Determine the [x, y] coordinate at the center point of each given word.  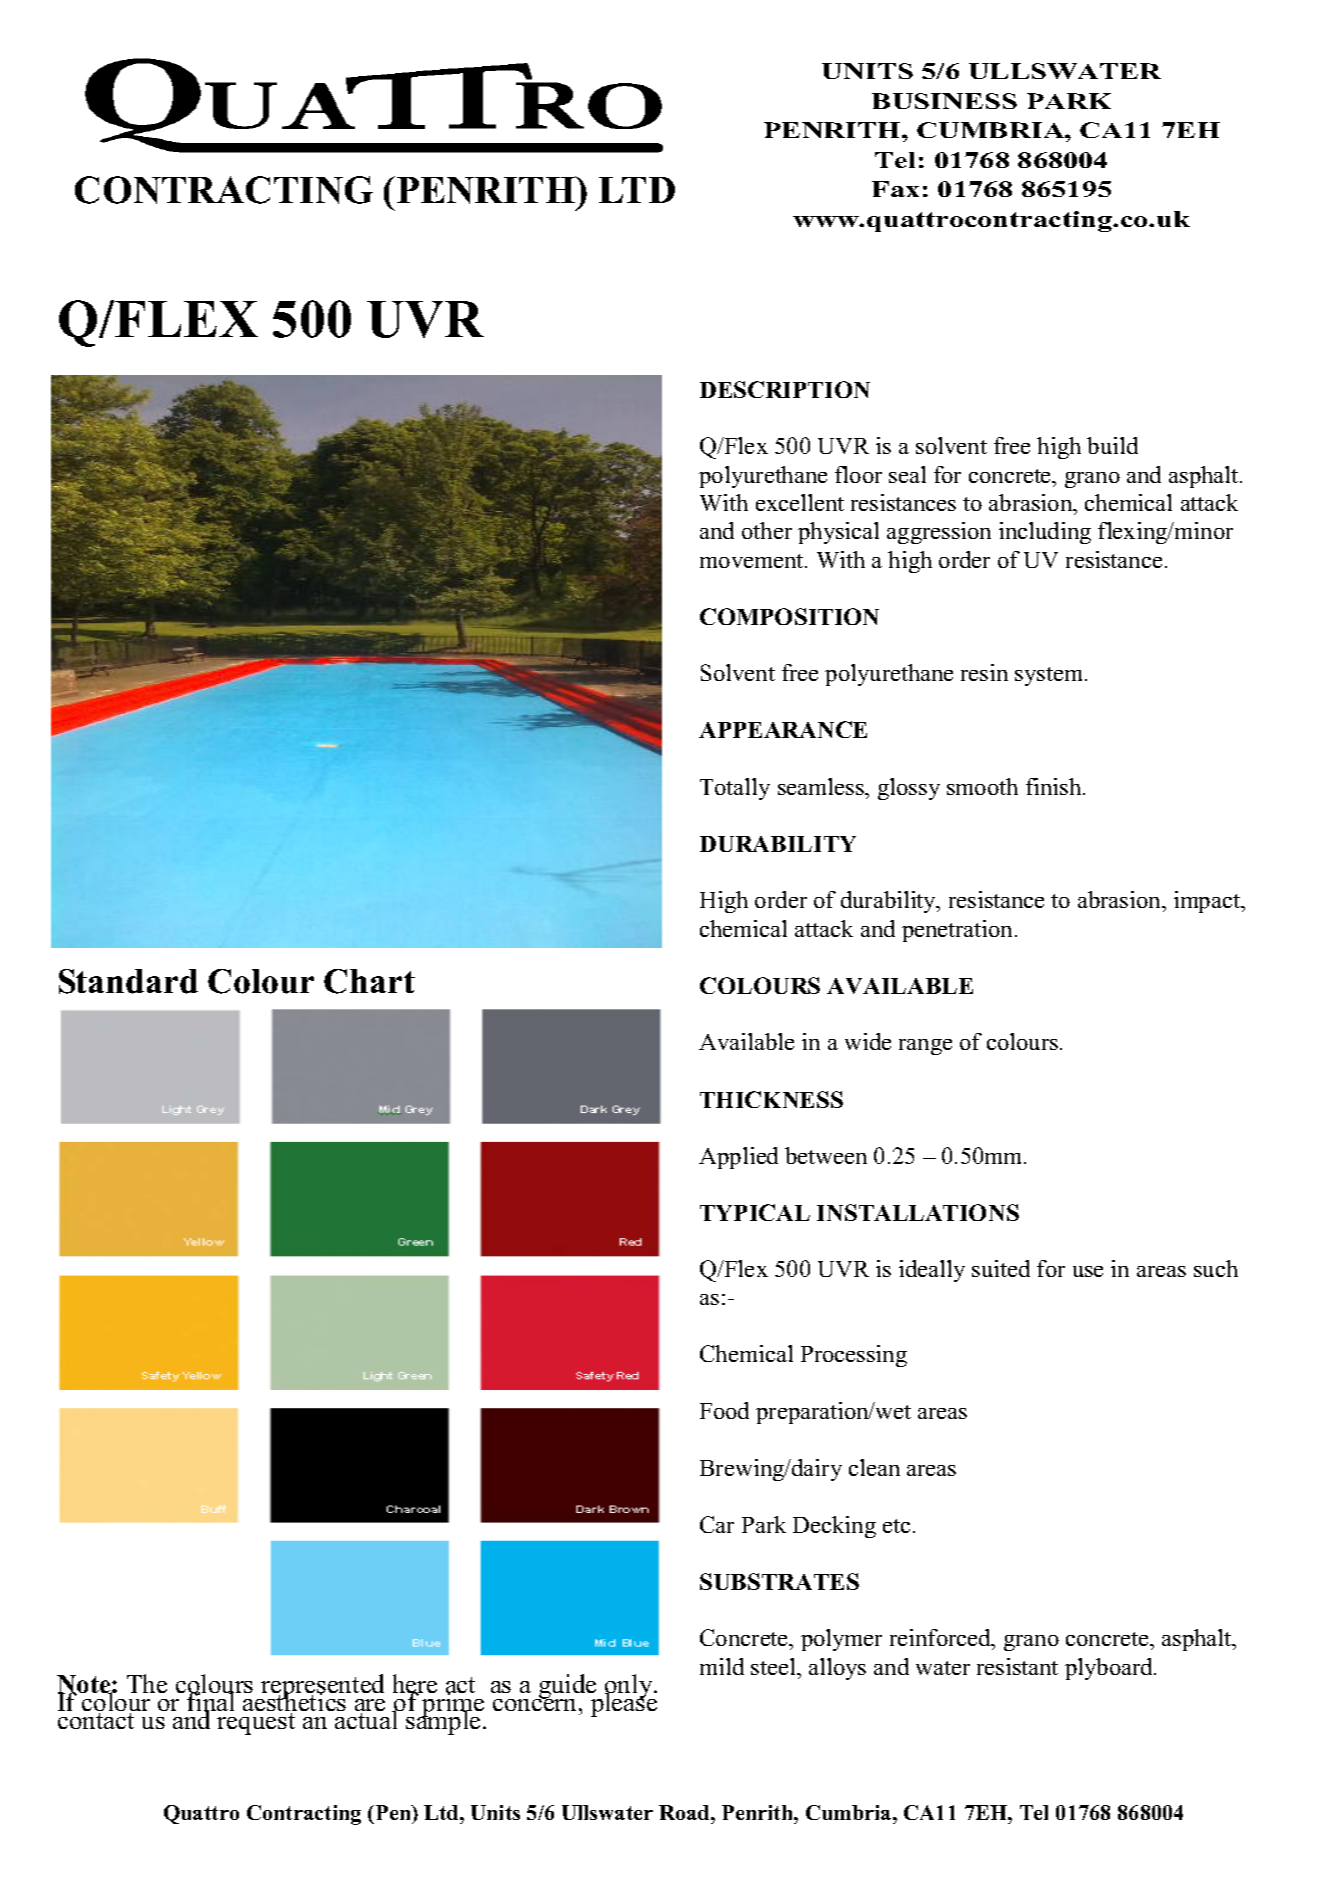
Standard [128, 981]
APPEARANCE [783, 729]
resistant [1017, 1666]
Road [685, 1812]
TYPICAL [755, 1212]
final [212, 1702]
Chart [369, 981]
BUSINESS [944, 101]
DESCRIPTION [785, 389]
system [1050, 676]
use [1088, 1271]
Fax [895, 189]
